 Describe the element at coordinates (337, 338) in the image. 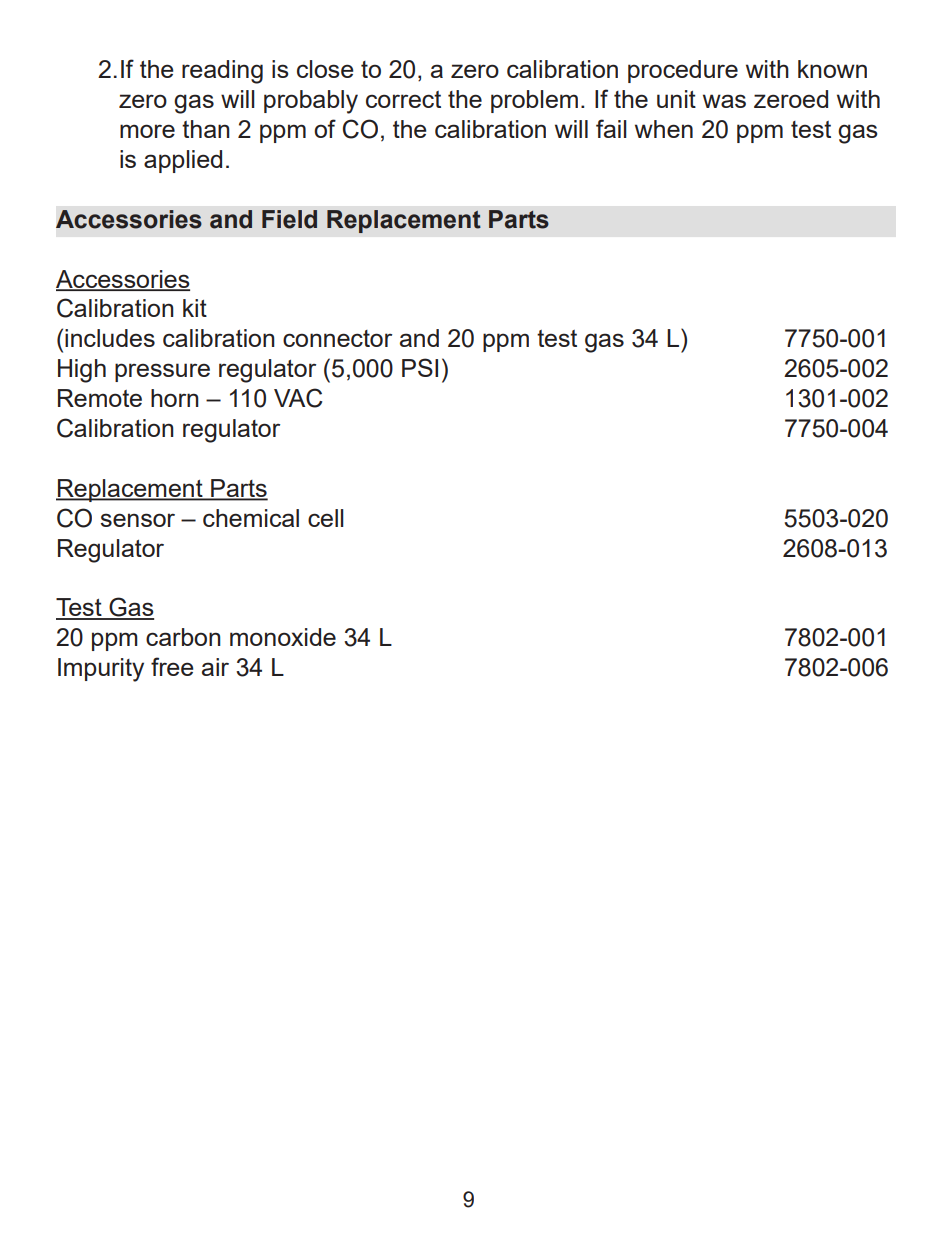

I see `connector` at that location.
